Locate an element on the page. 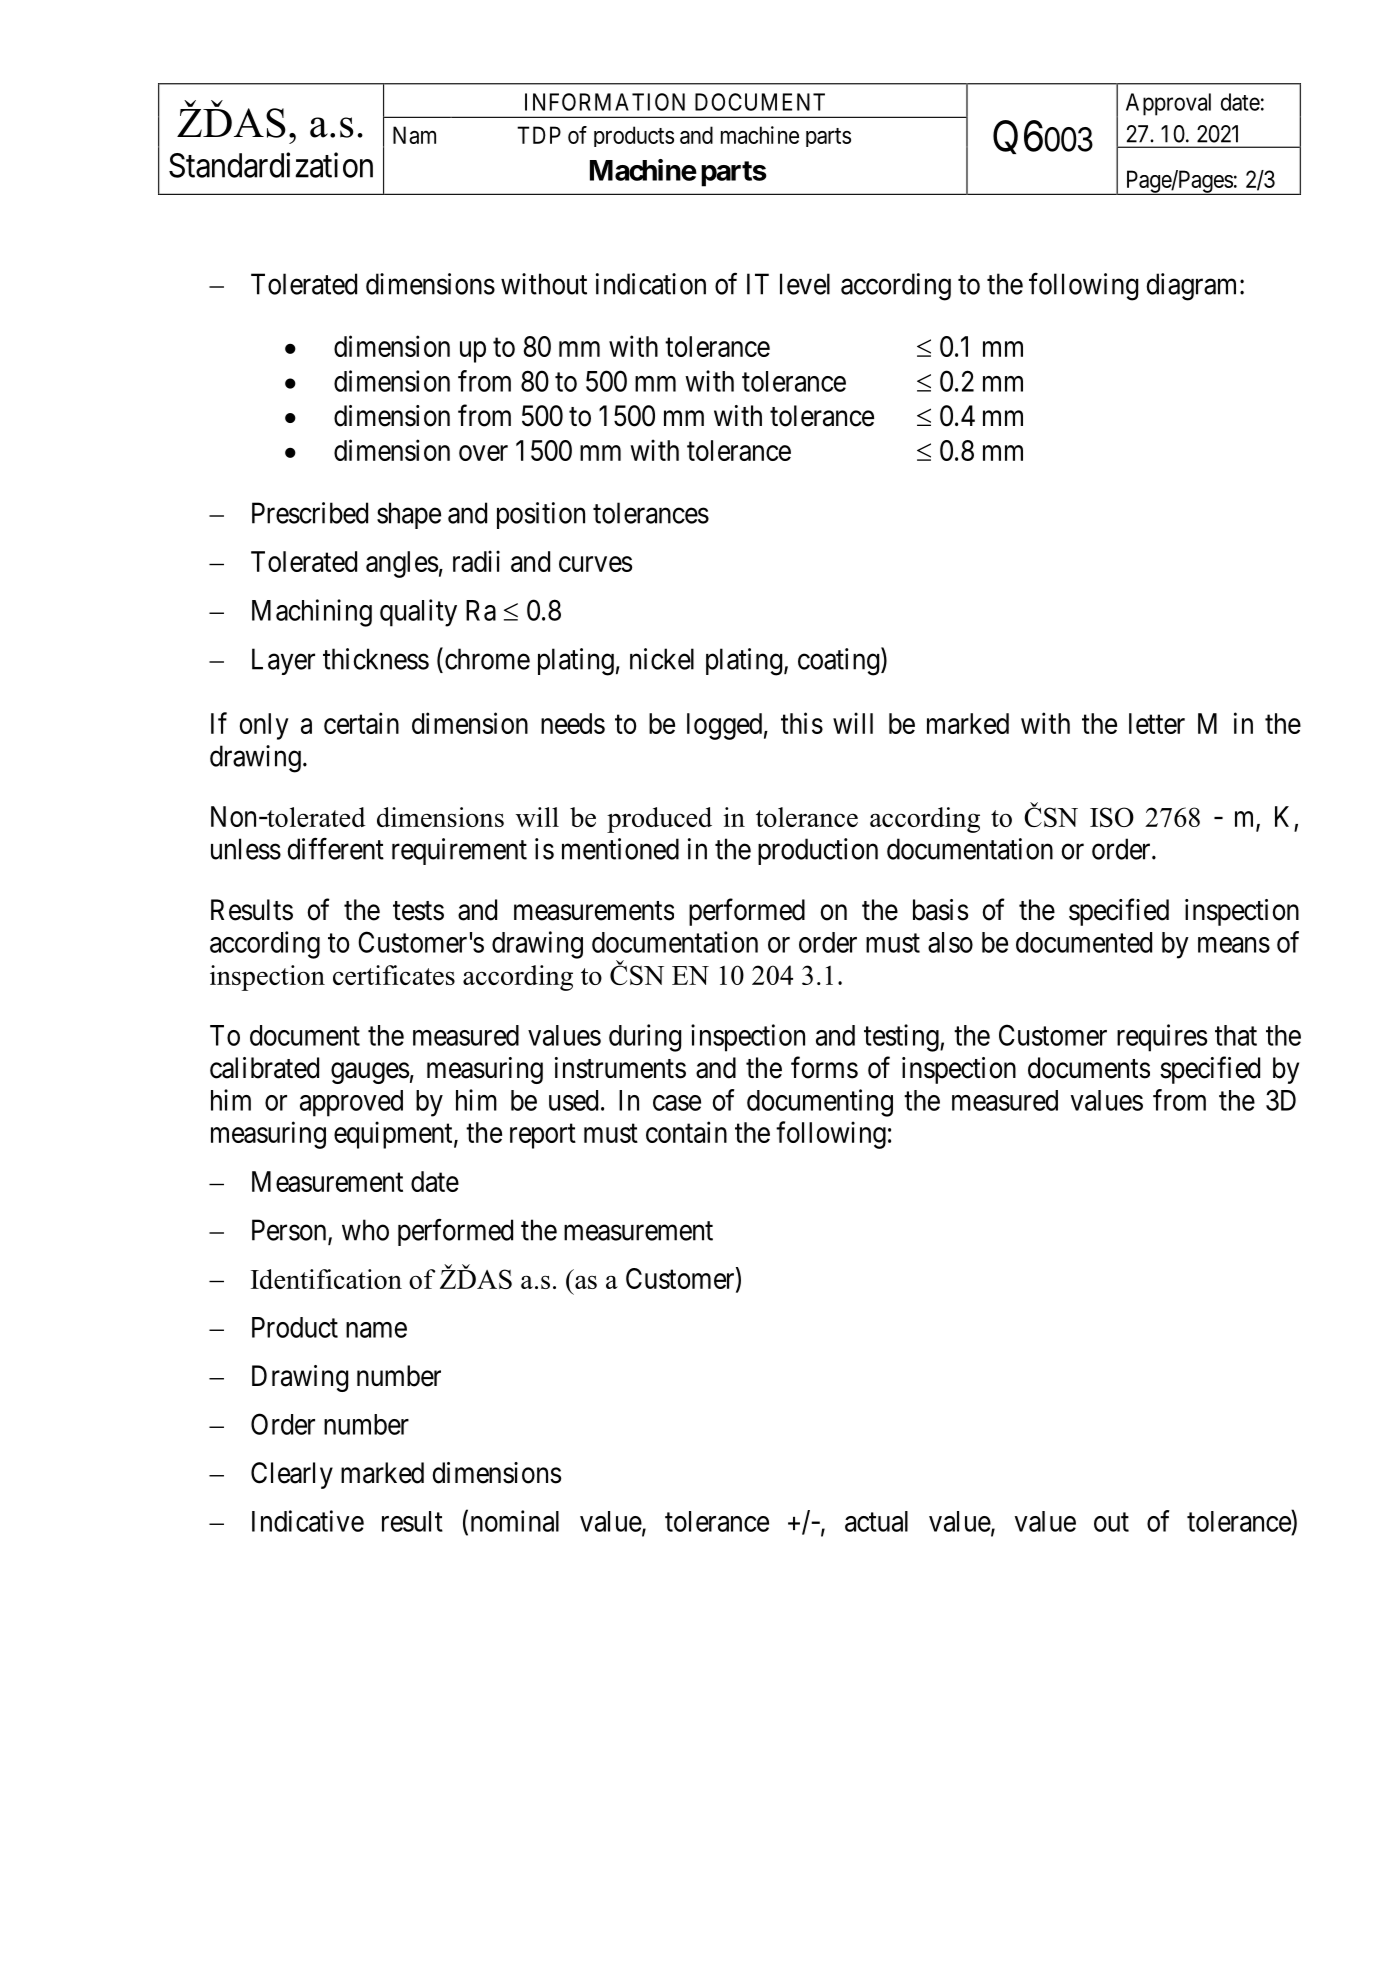 This page has width=1400, height=1979. Clearly is located at coordinates (292, 1475).
